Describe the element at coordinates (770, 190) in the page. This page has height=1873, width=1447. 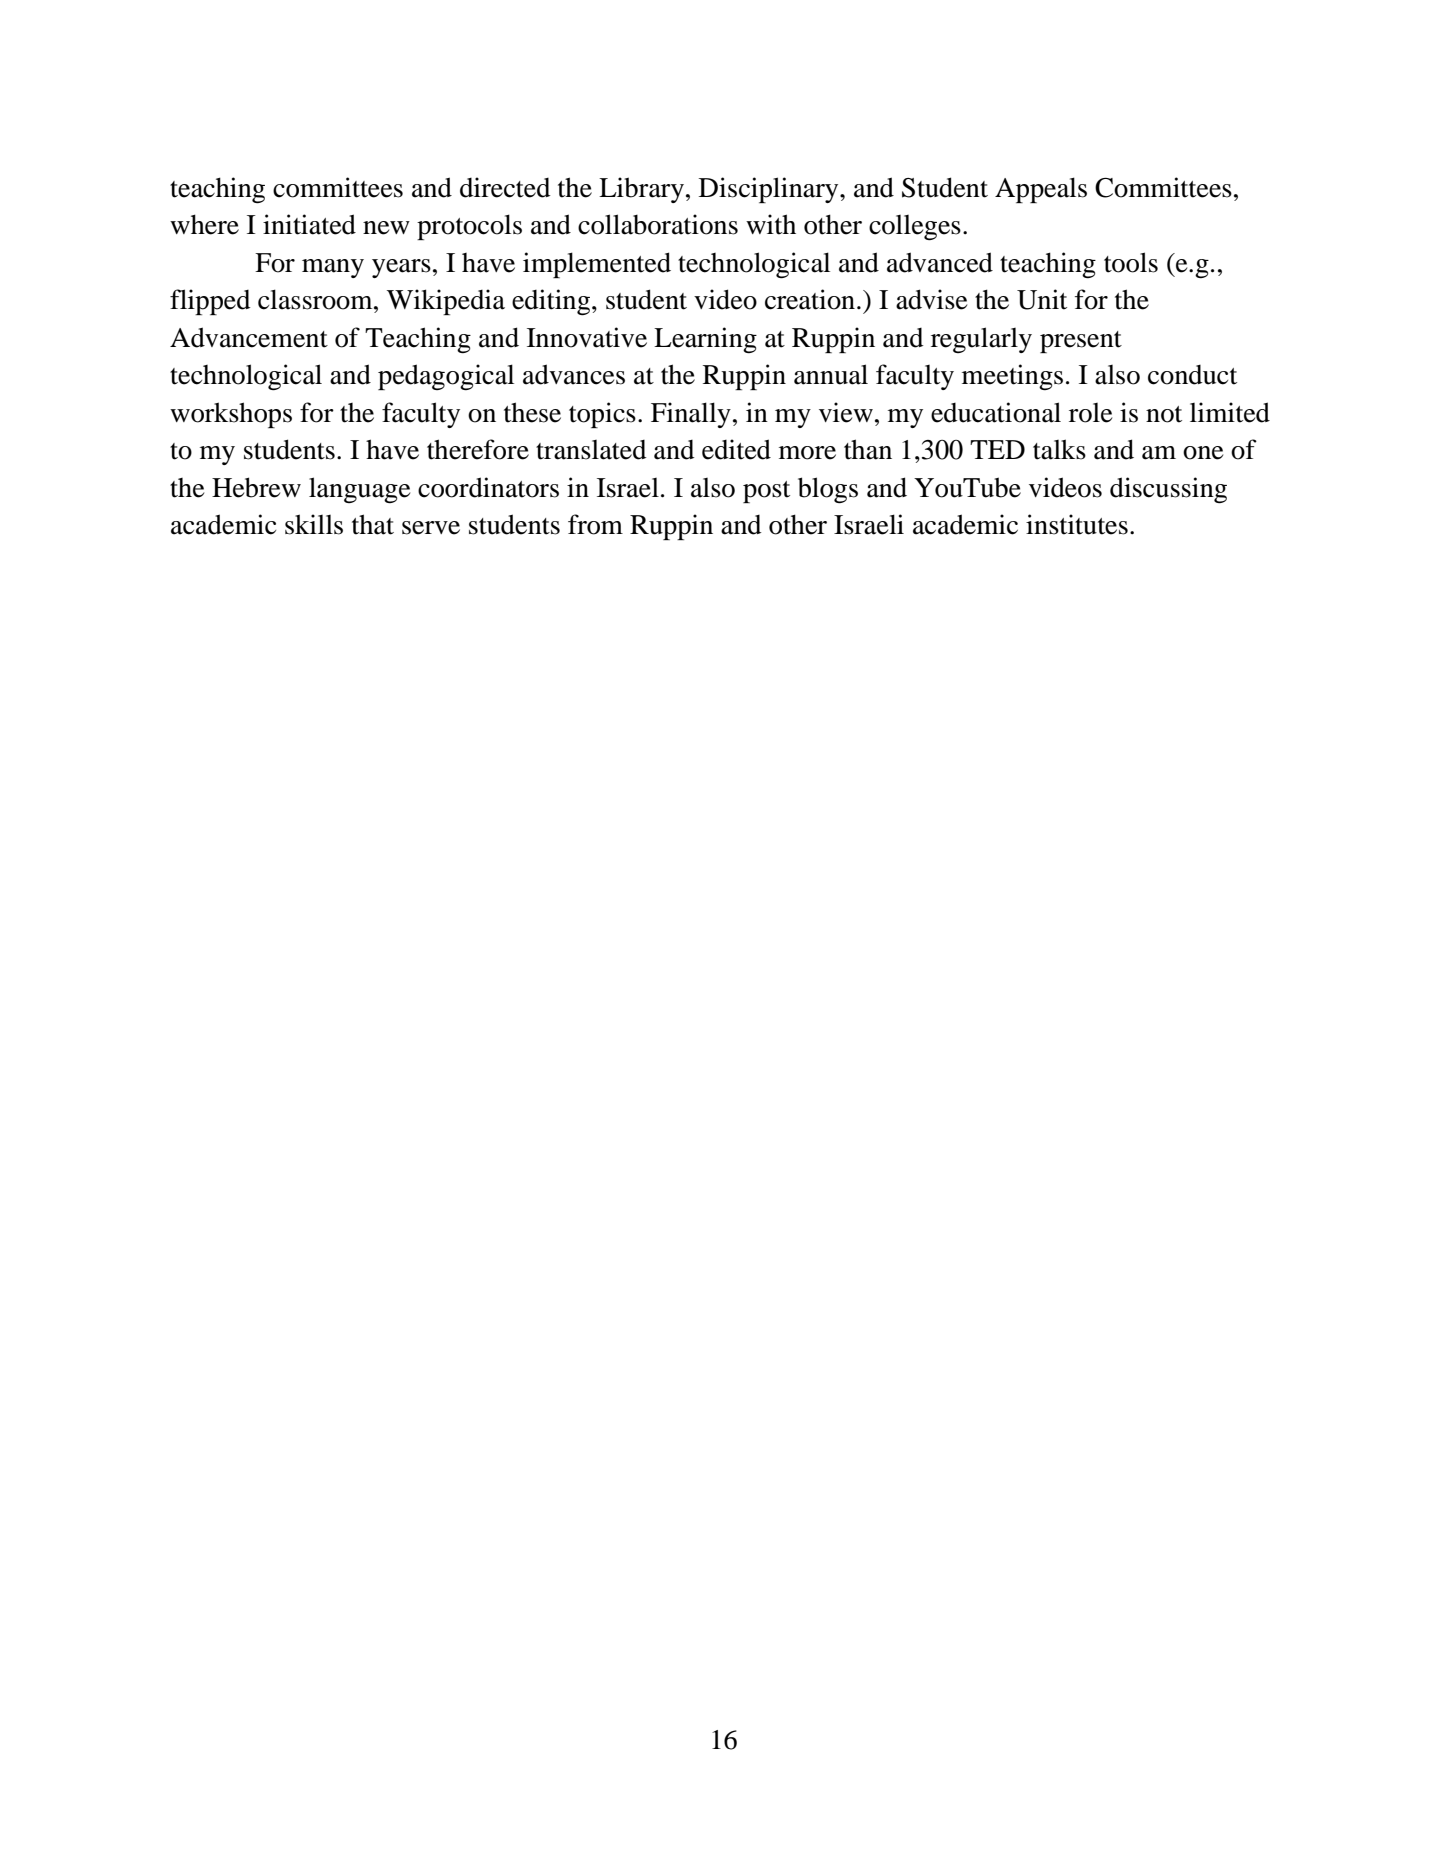
I see `Disciplinary` at that location.
